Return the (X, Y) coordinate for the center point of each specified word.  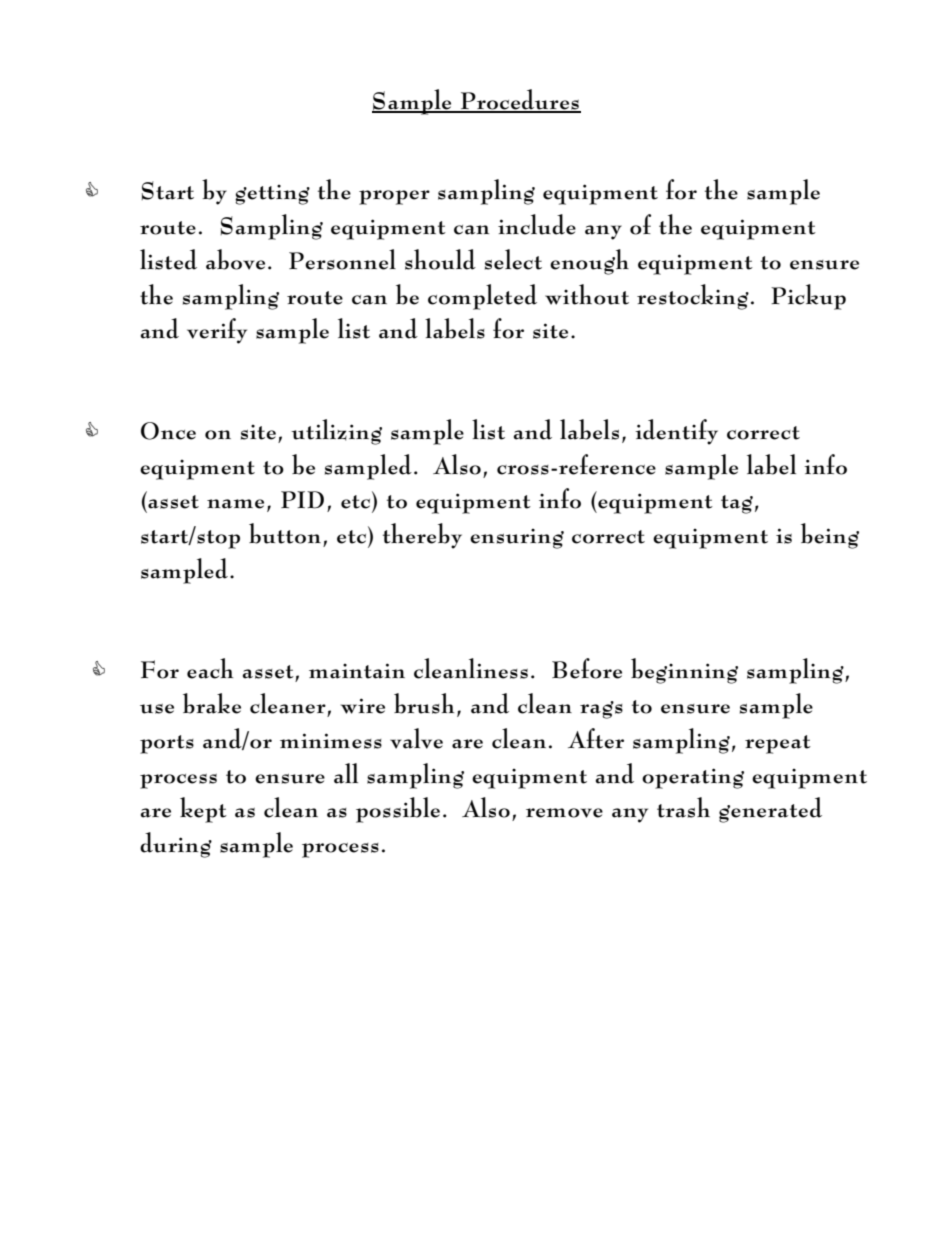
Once (168, 431)
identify (676, 432)
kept (203, 810)
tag (737, 504)
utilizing (336, 432)
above (235, 259)
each (210, 668)
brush (424, 703)
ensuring (517, 539)
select (513, 259)
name (235, 504)
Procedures (520, 100)
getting (272, 195)
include (537, 224)
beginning (684, 671)
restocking (693, 297)
